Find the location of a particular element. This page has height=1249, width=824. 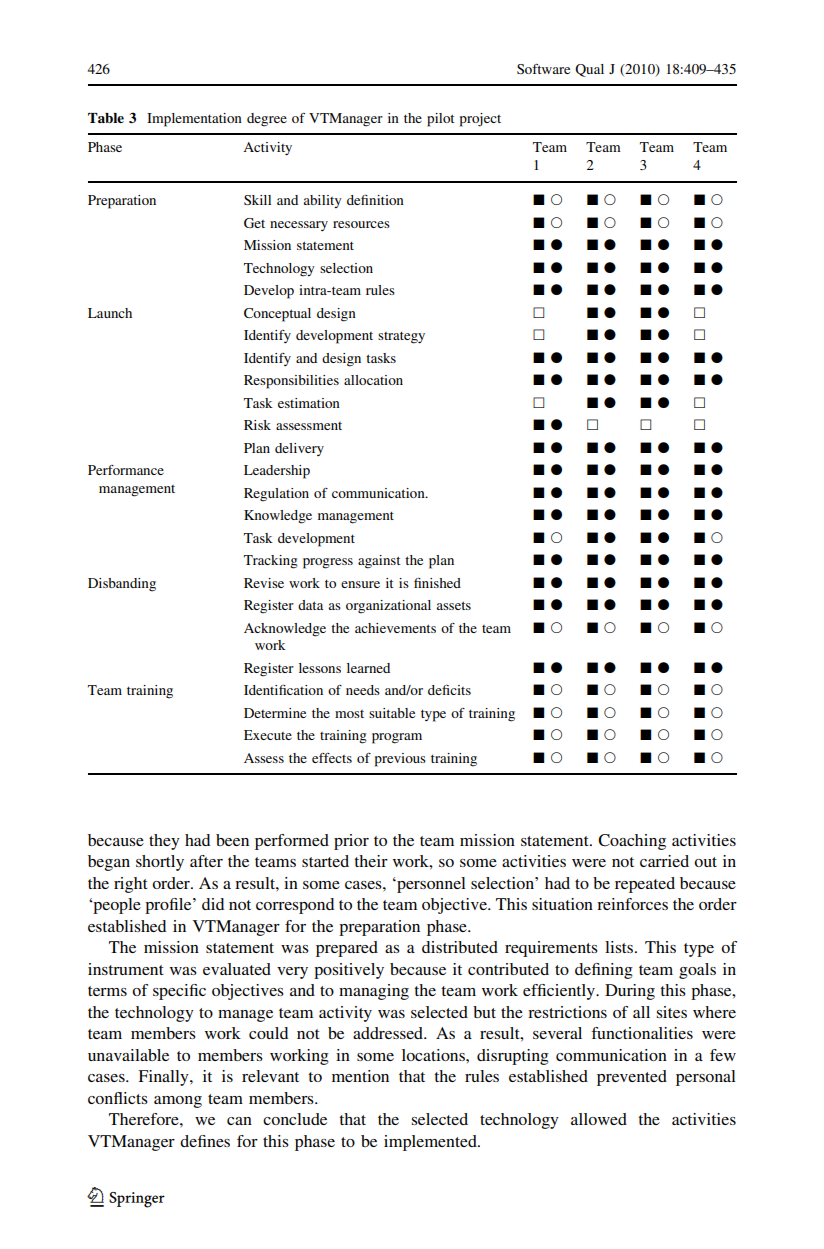

organizational is located at coordinates (388, 607).
